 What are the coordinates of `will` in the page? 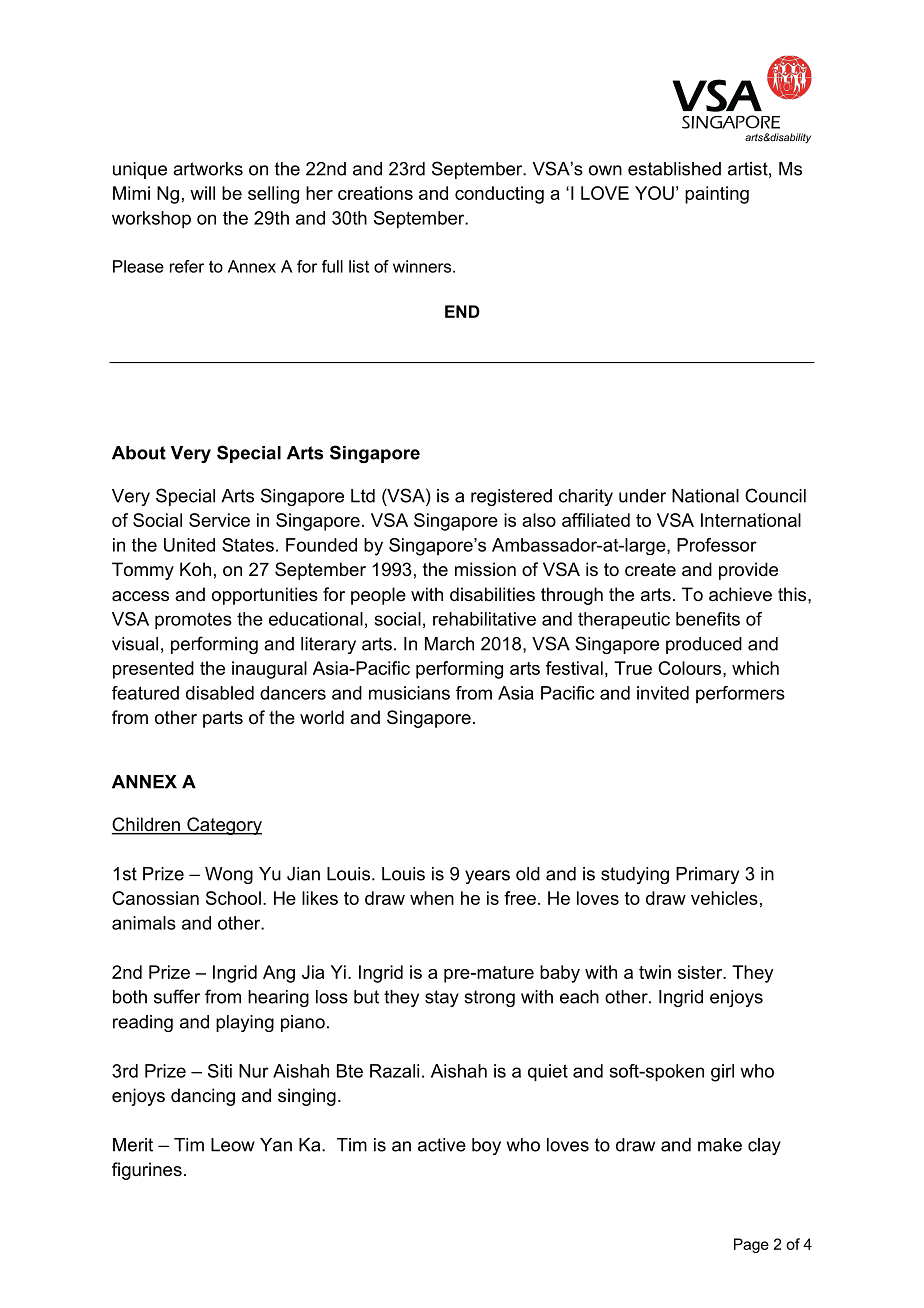 It's located at (202, 193).
